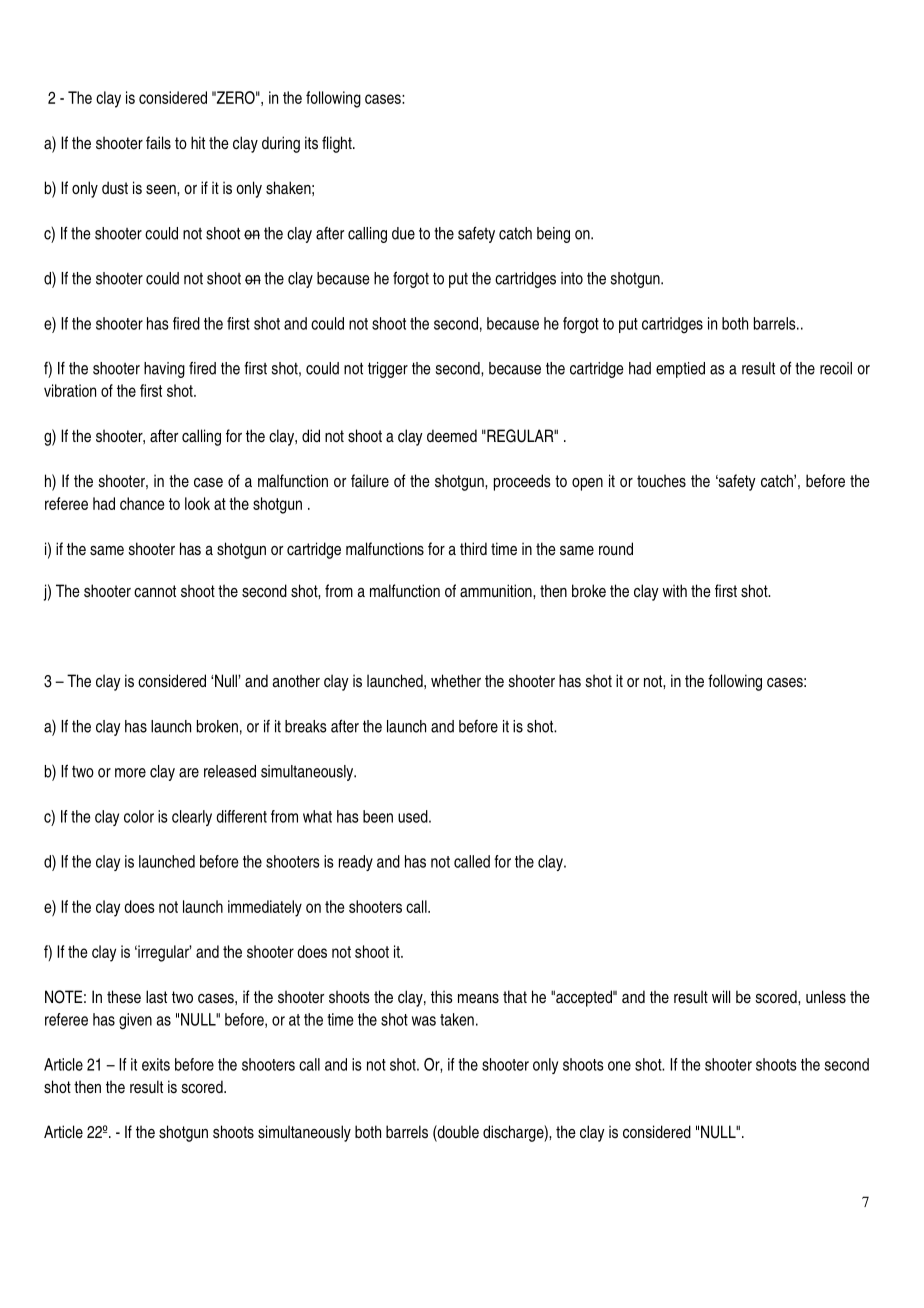 The image size is (924, 1308). I want to click on given, so click(135, 1021).
